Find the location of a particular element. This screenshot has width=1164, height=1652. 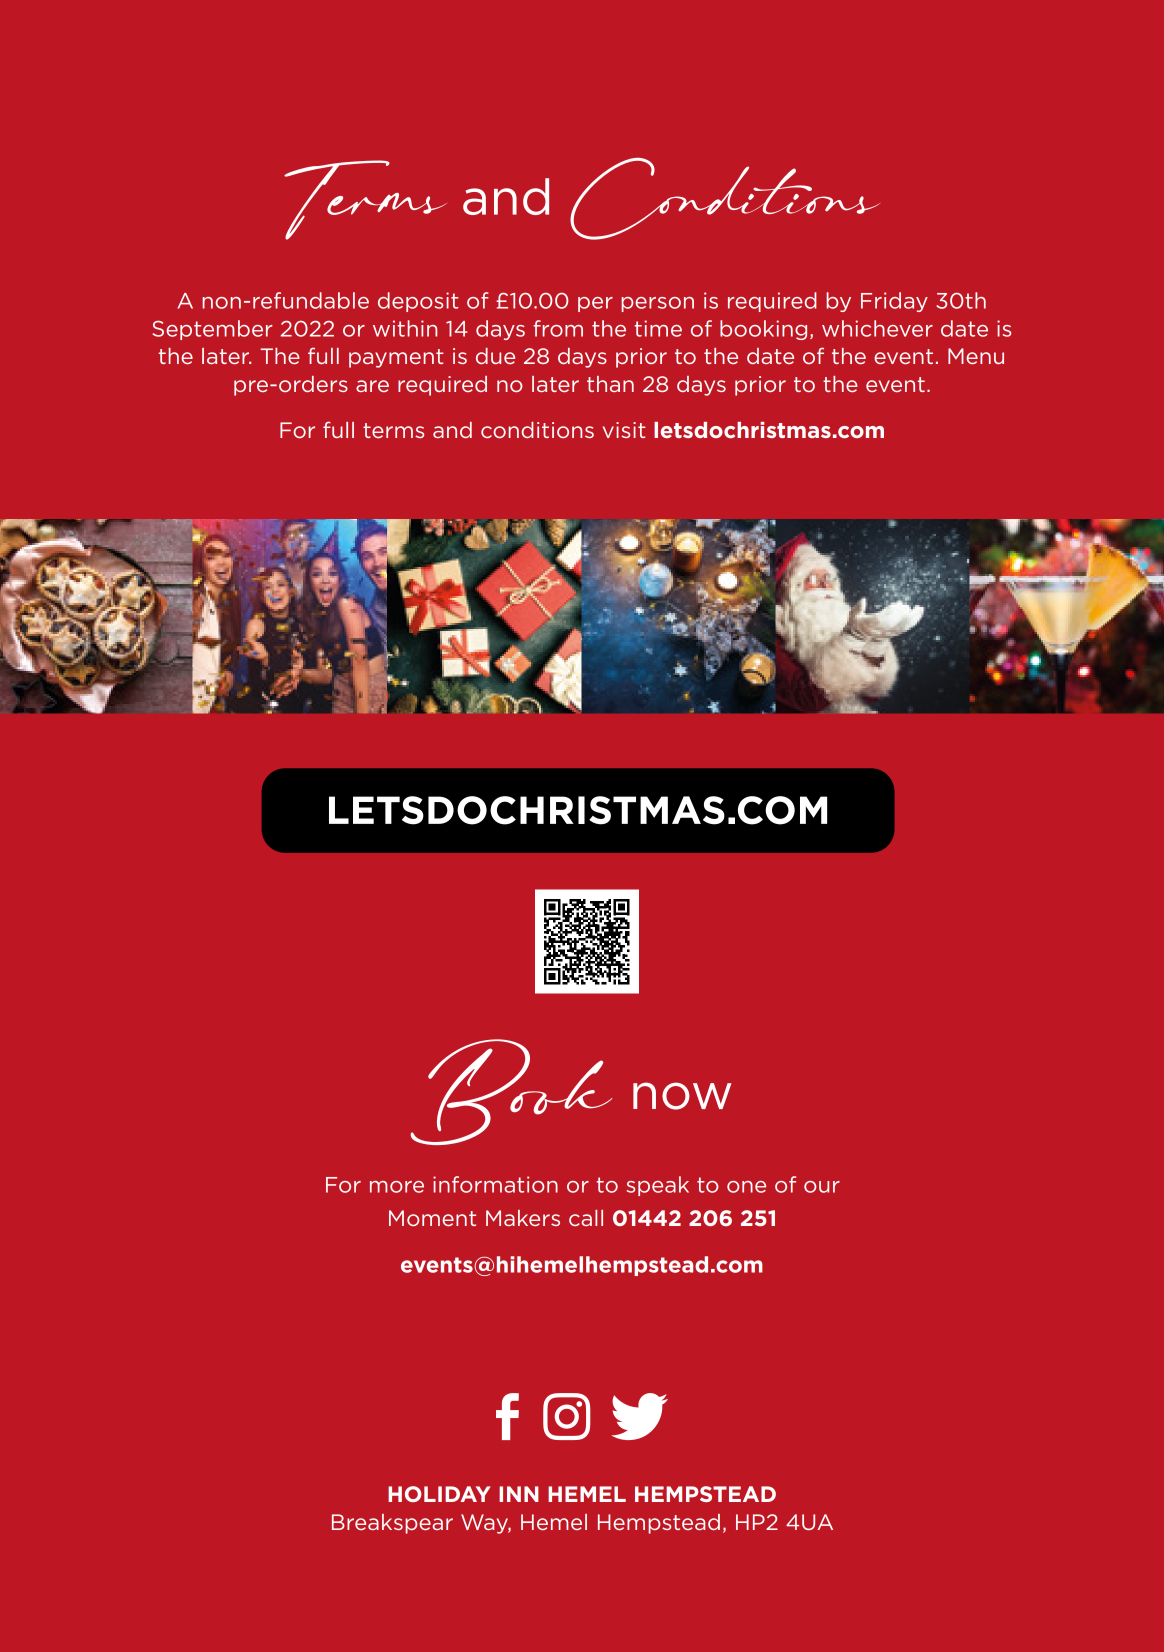

now is located at coordinates (682, 1096).
